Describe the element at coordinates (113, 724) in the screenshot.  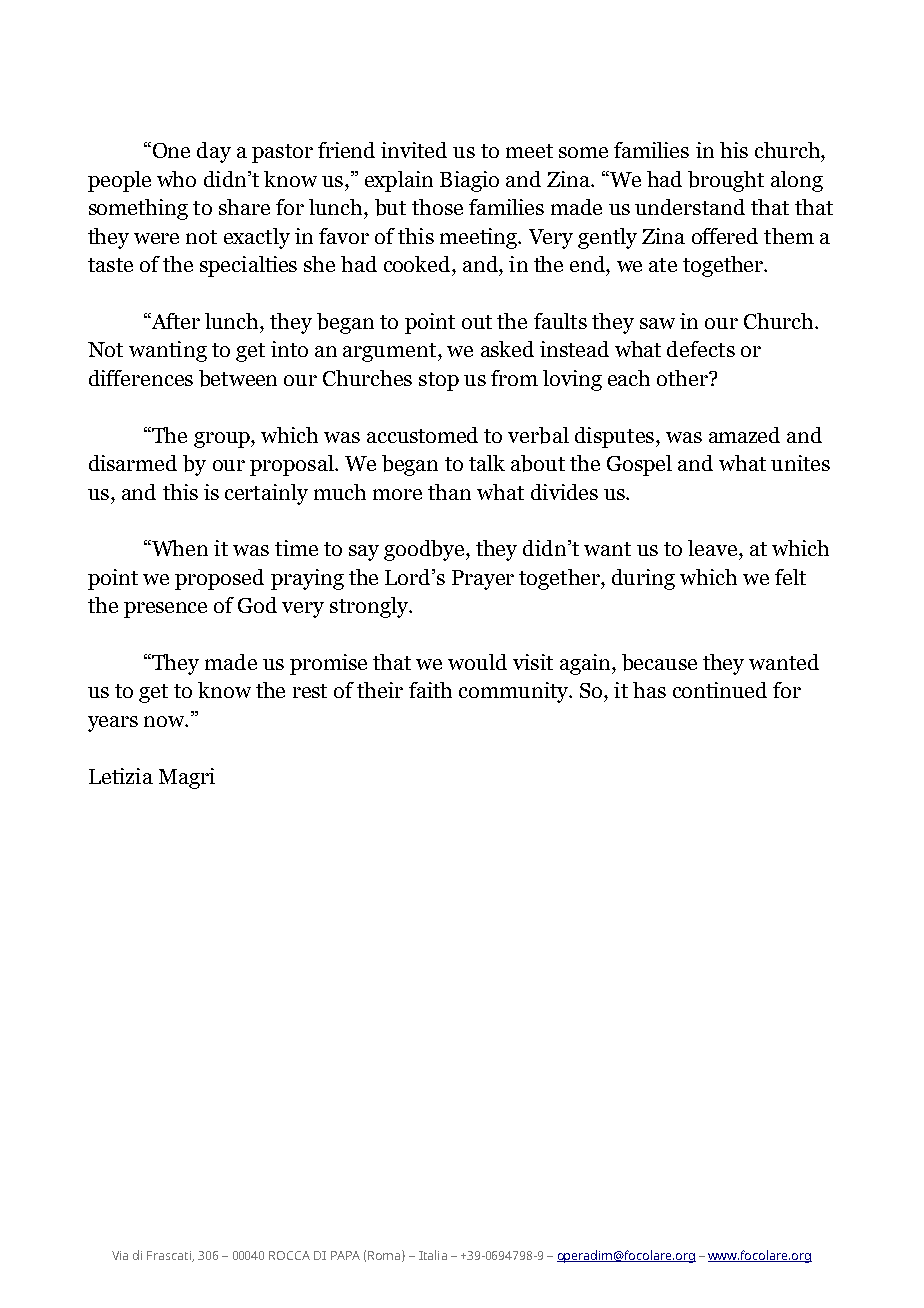
I see `years` at that location.
